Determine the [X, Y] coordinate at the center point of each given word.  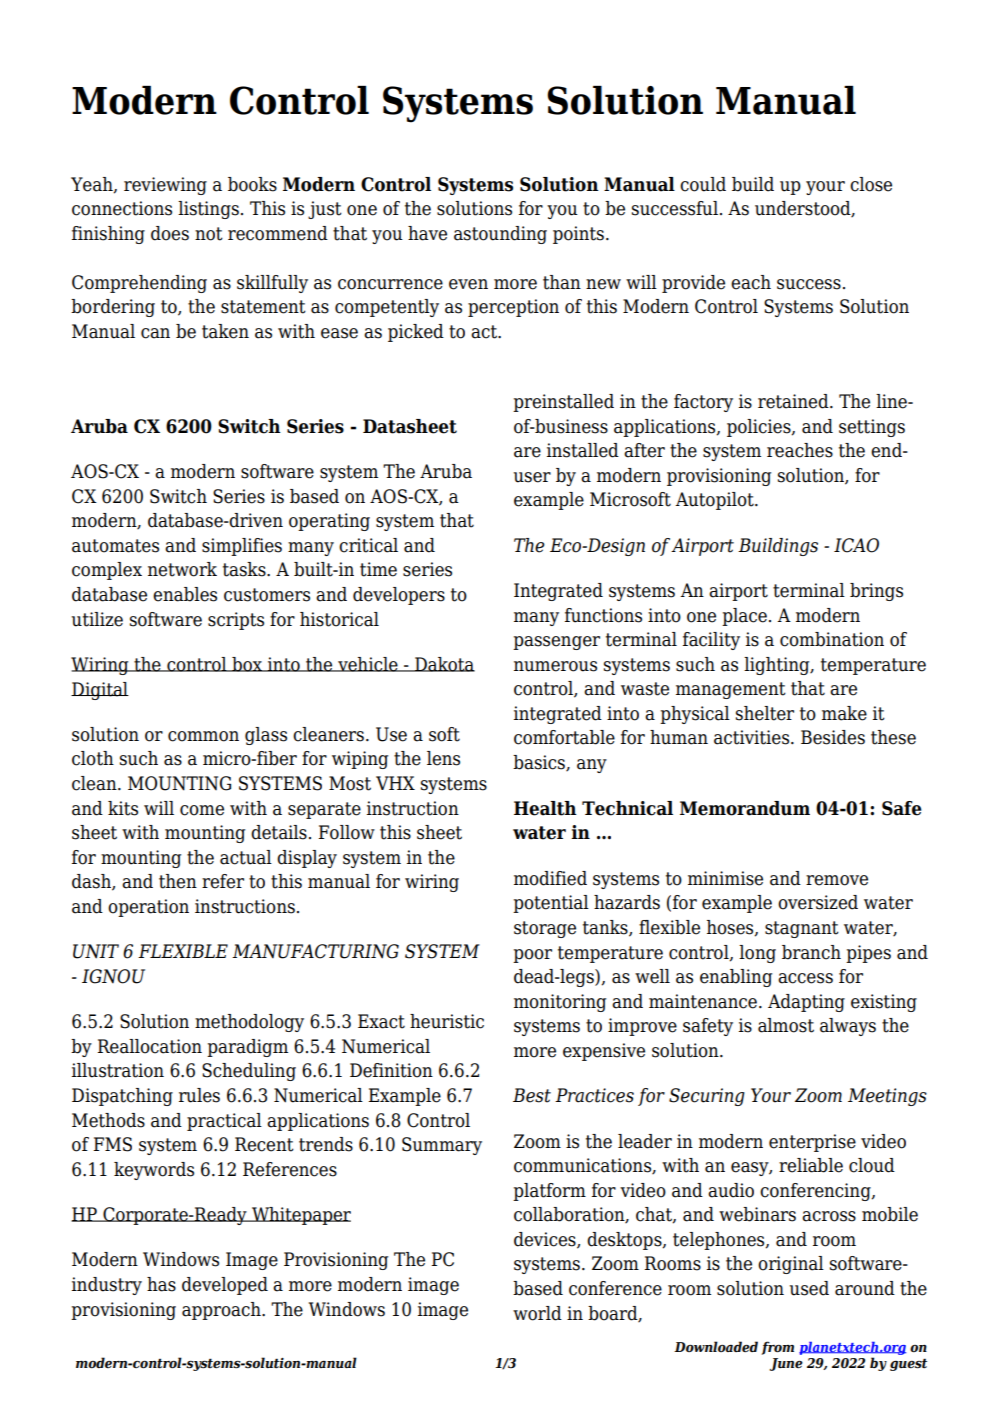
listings [208, 210]
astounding [500, 235]
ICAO [856, 545]
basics [540, 763]
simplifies [242, 547]
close [871, 184]
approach [222, 1311]
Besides [833, 737]
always [848, 1027]
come [202, 810]
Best [532, 1095]
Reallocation [150, 1046]
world [537, 1313]
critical [368, 545]
